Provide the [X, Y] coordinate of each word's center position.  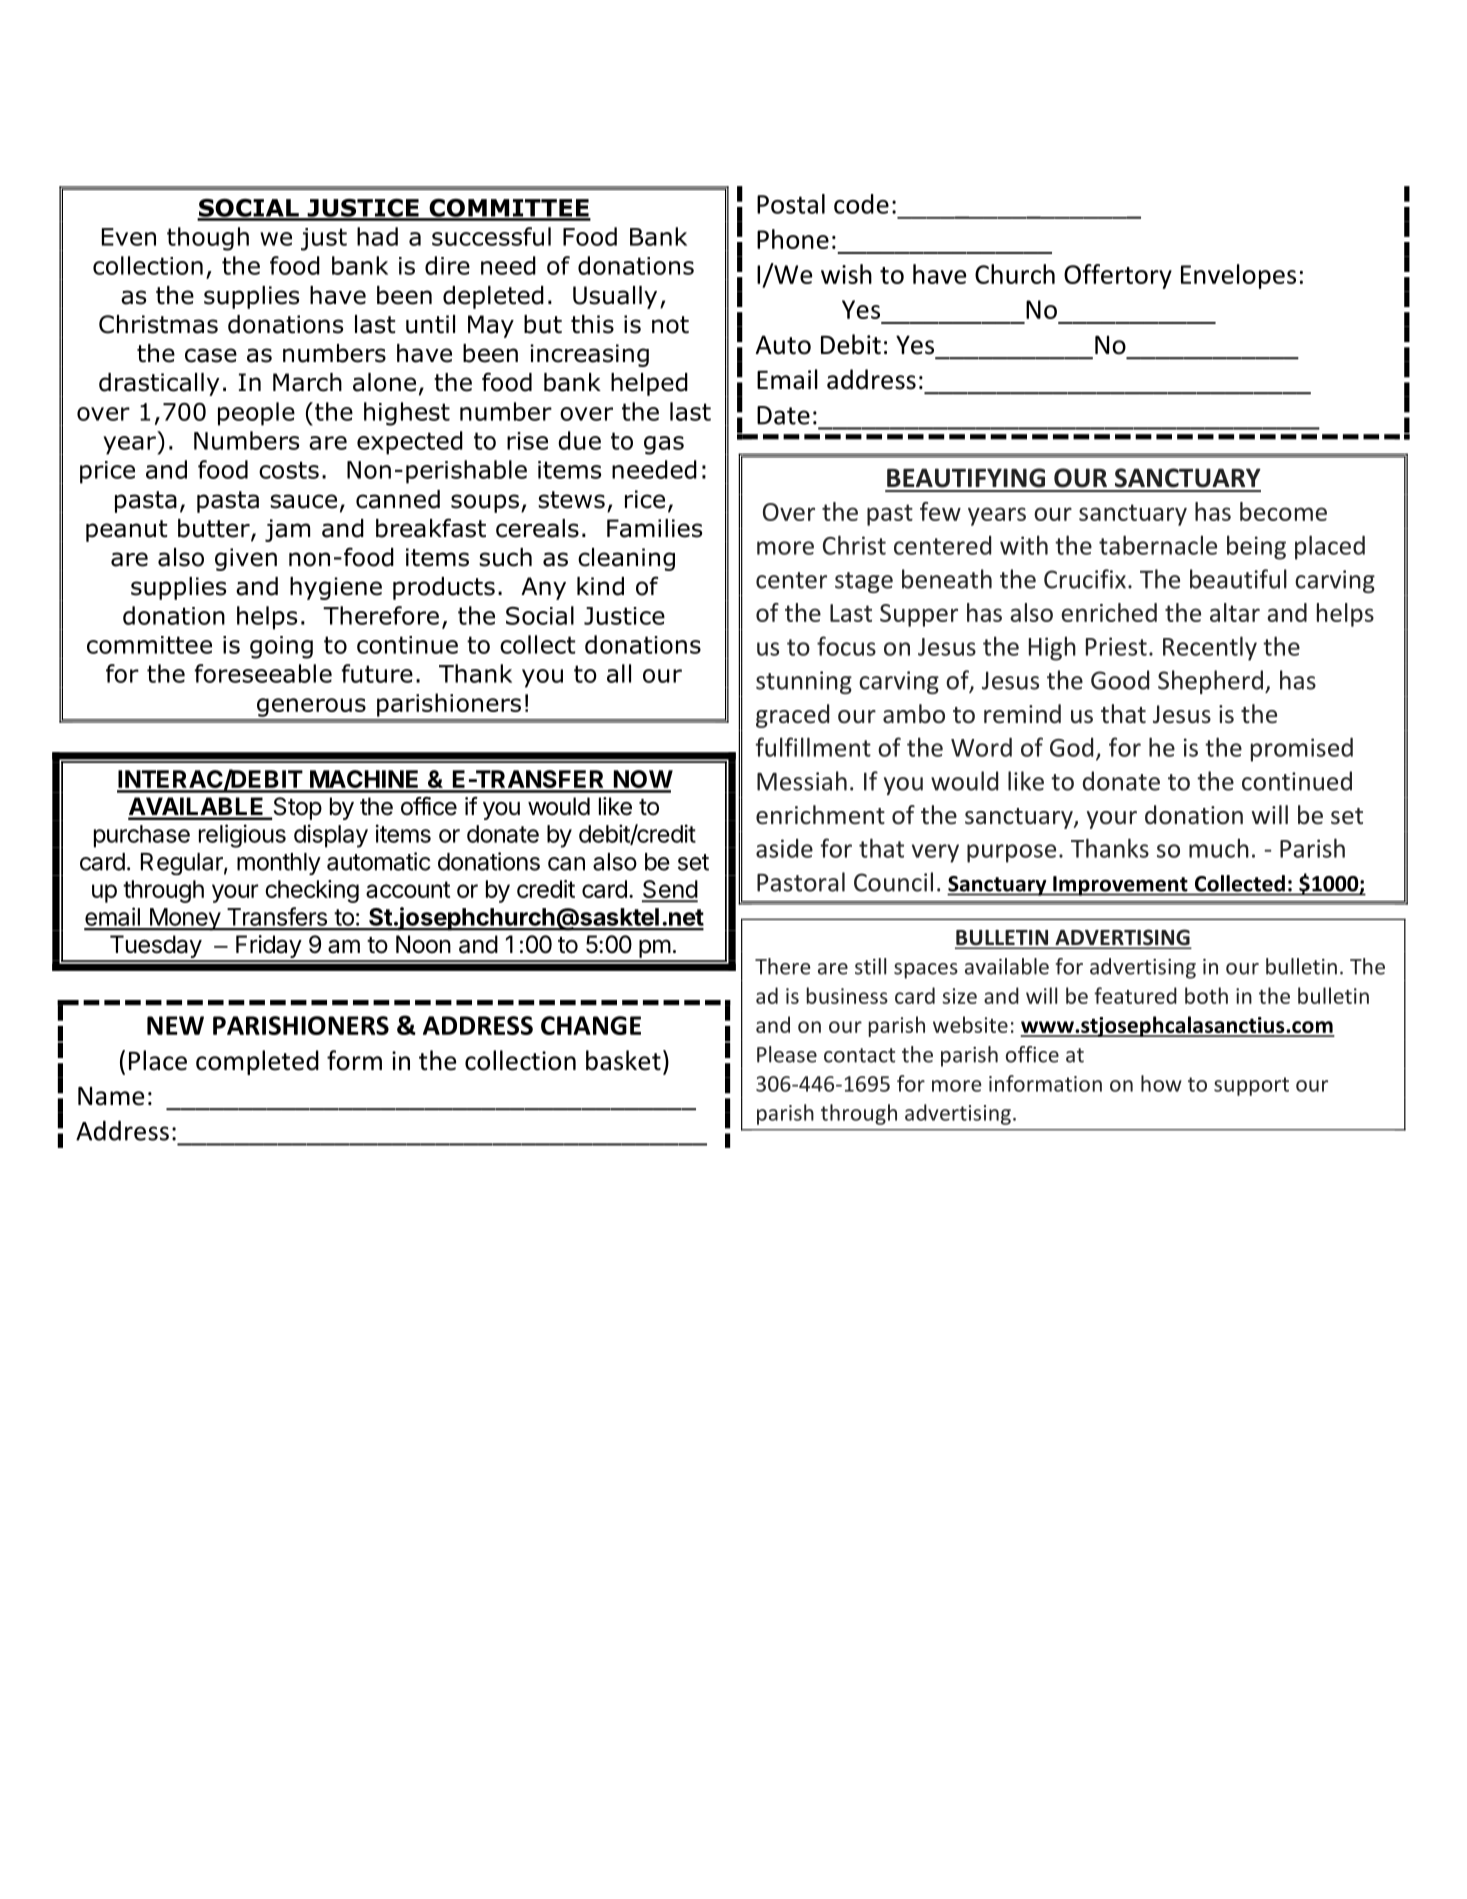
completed [257, 1062]
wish [846, 274]
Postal [791, 204]
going [281, 647]
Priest [1116, 646]
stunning [804, 682]
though [208, 239]
